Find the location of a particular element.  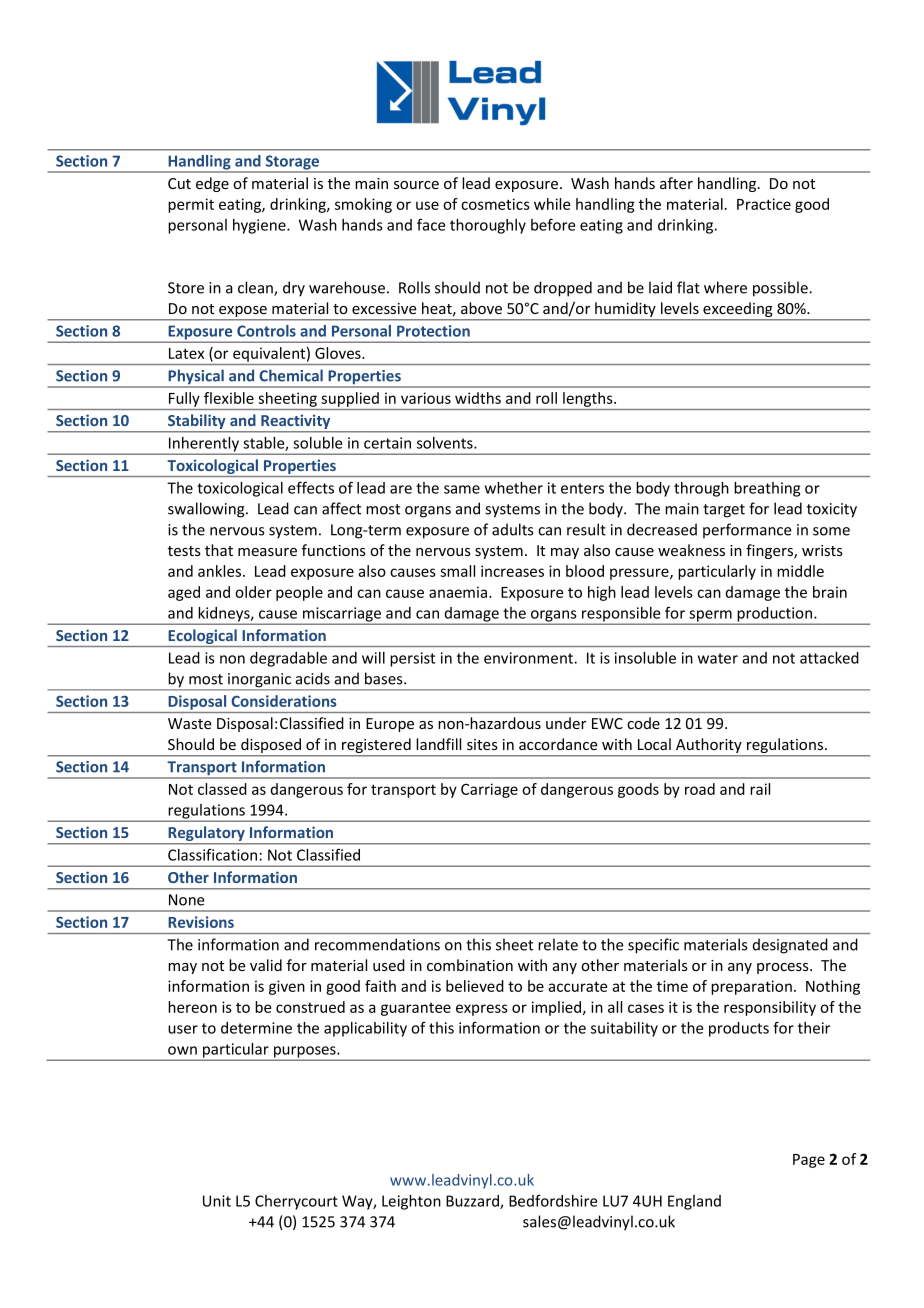

Practice is located at coordinates (764, 204).
